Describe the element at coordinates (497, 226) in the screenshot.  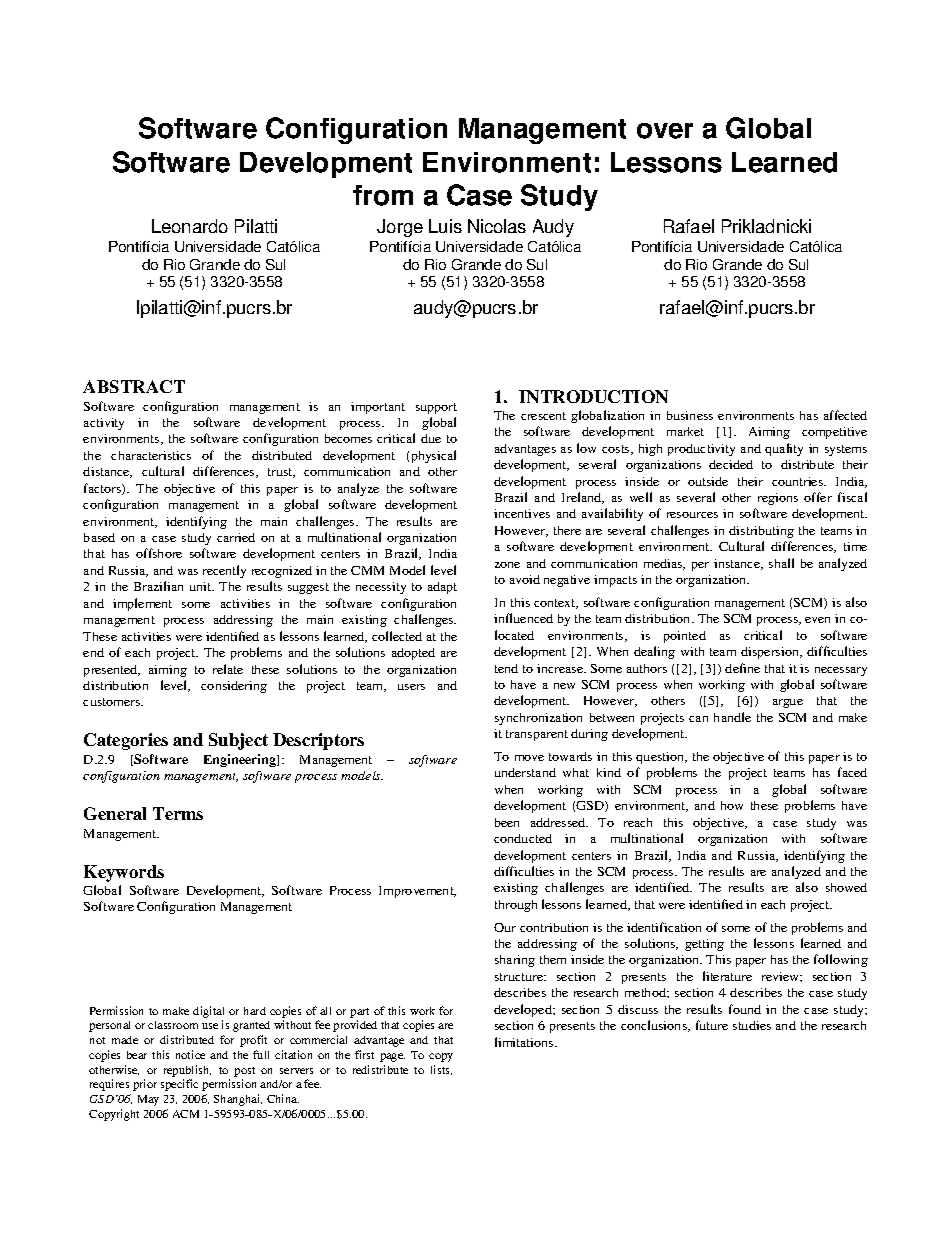
I see `Nicolas` at that location.
